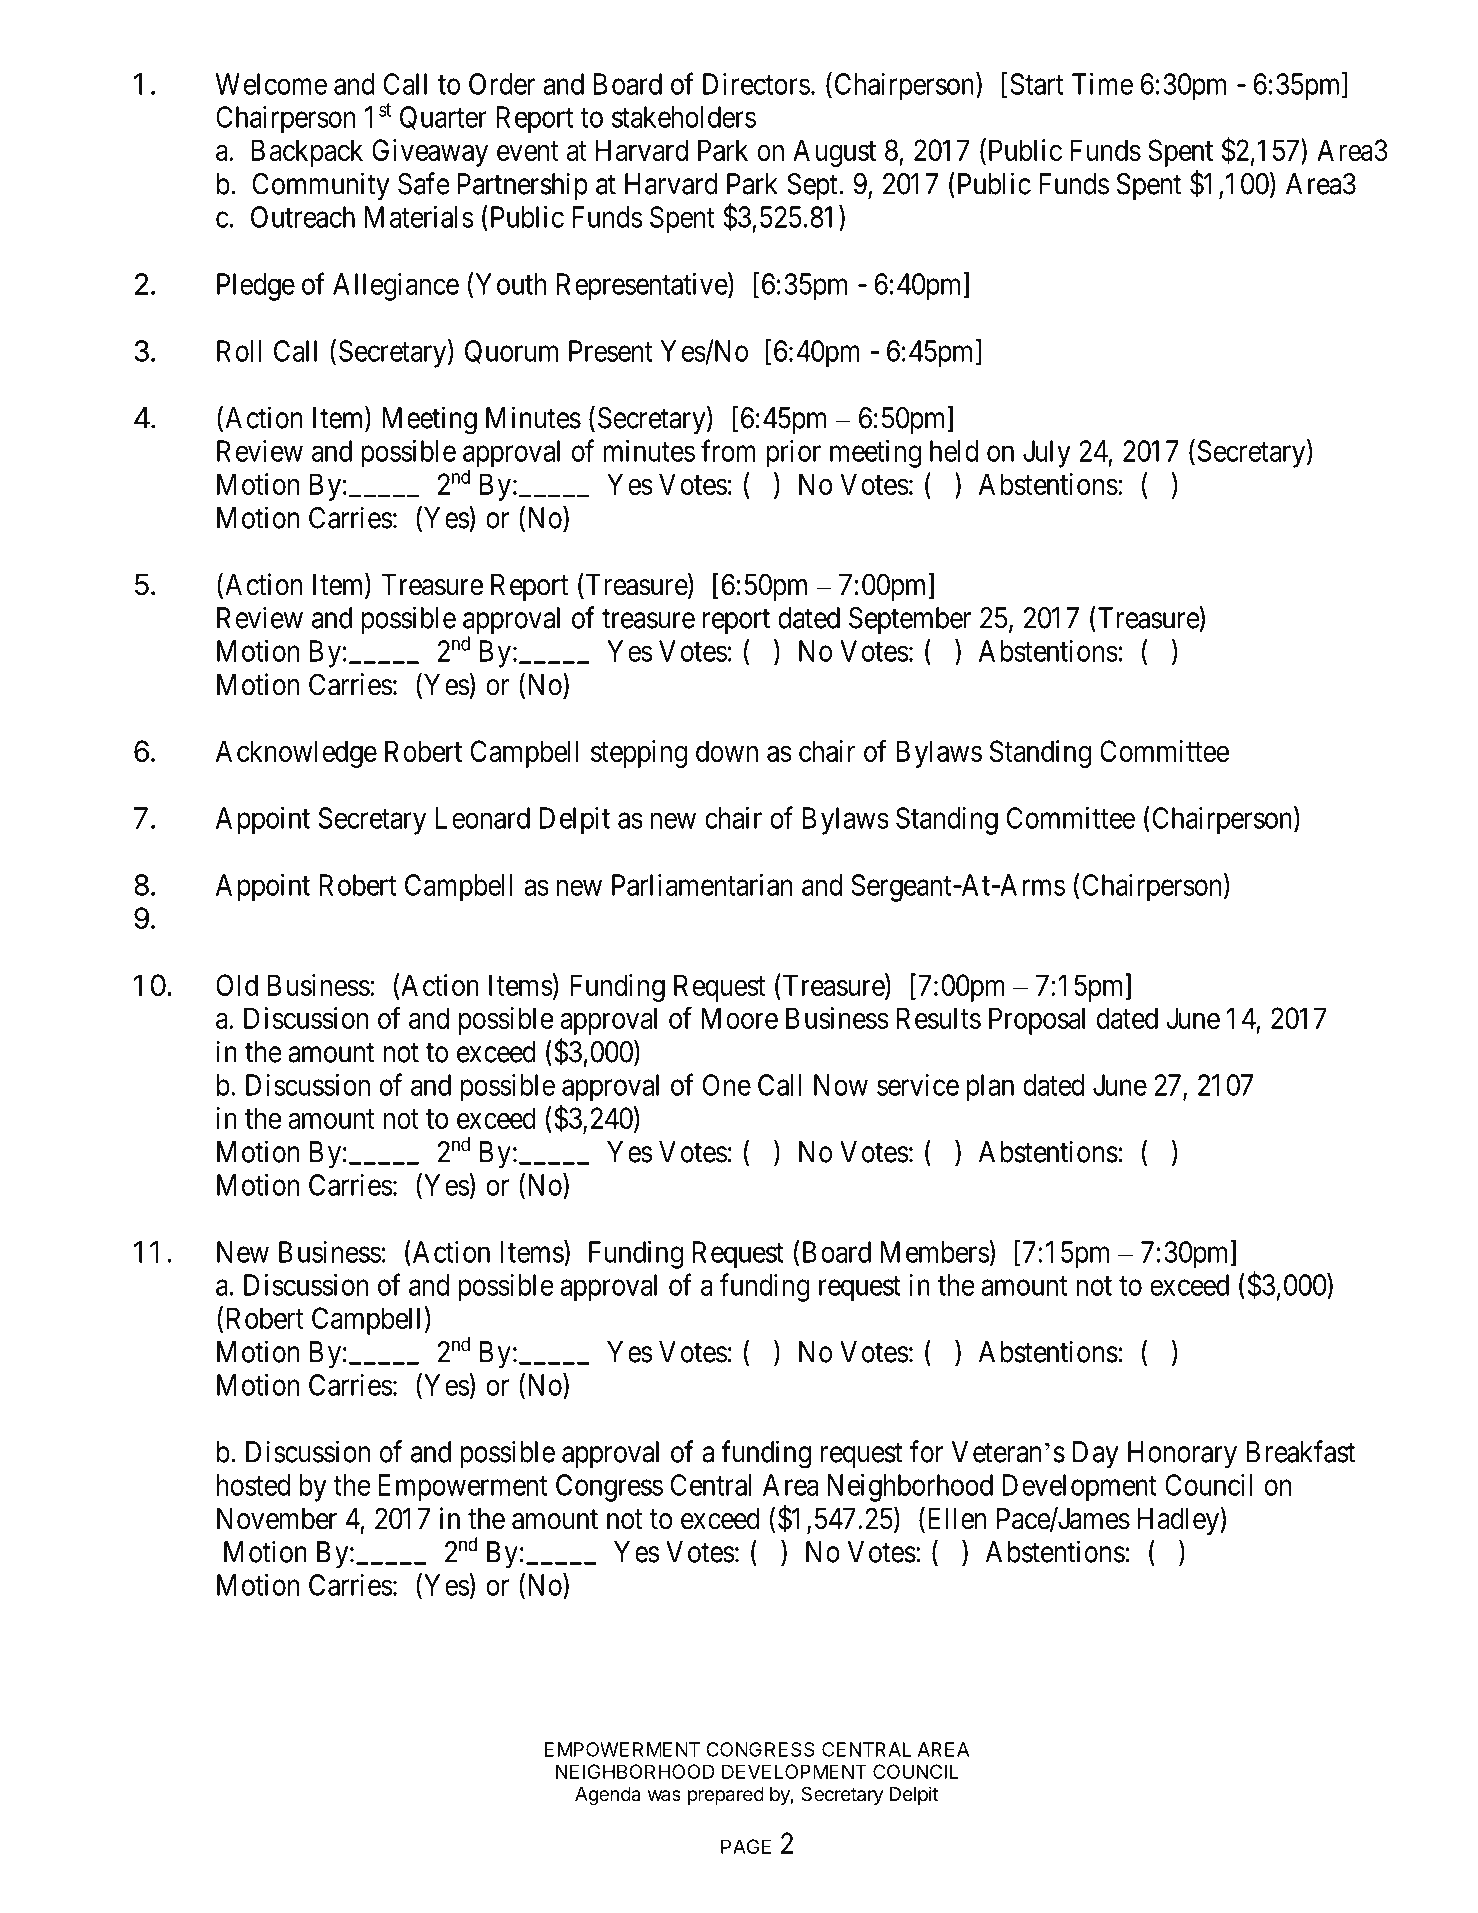 The image size is (1478, 1913). Describe the element at coordinates (739, 1018) in the page. I see `Moore` at that location.
